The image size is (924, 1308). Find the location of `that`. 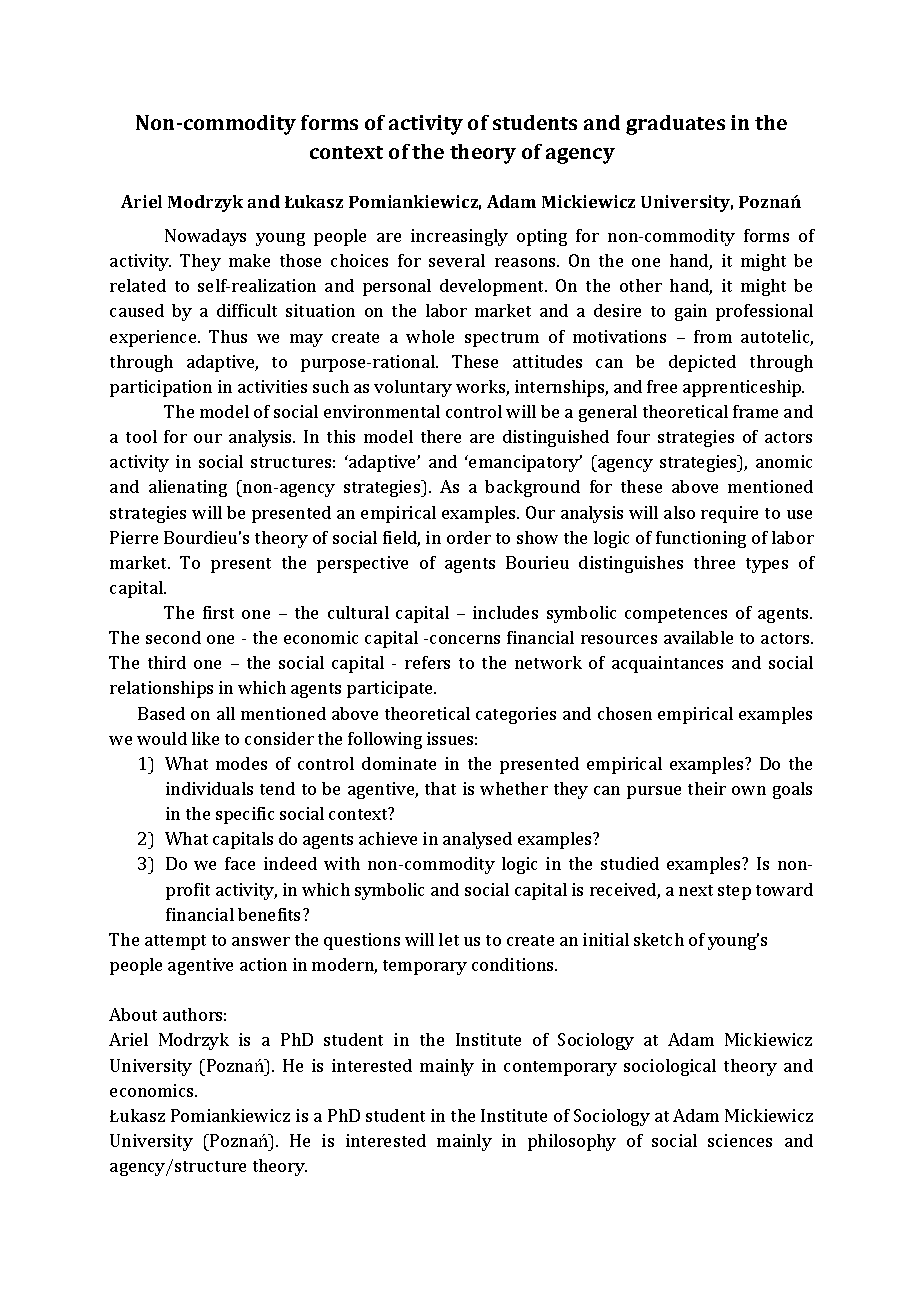

that is located at coordinates (440, 788).
